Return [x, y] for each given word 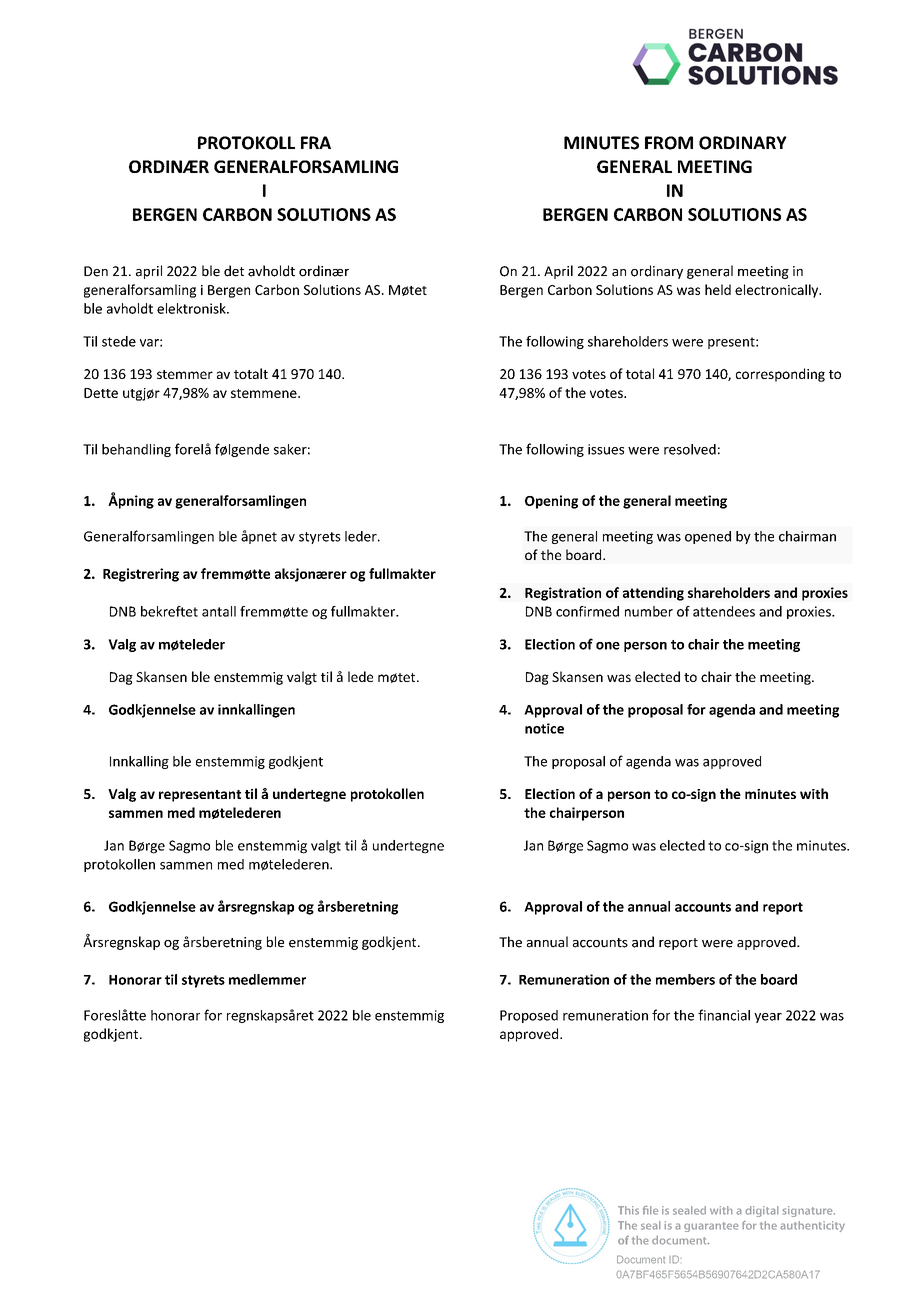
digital [762, 1211]
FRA [316, 142]
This [628, 1210]
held [718, 289]
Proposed [529, 1016]
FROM [669, 143]
